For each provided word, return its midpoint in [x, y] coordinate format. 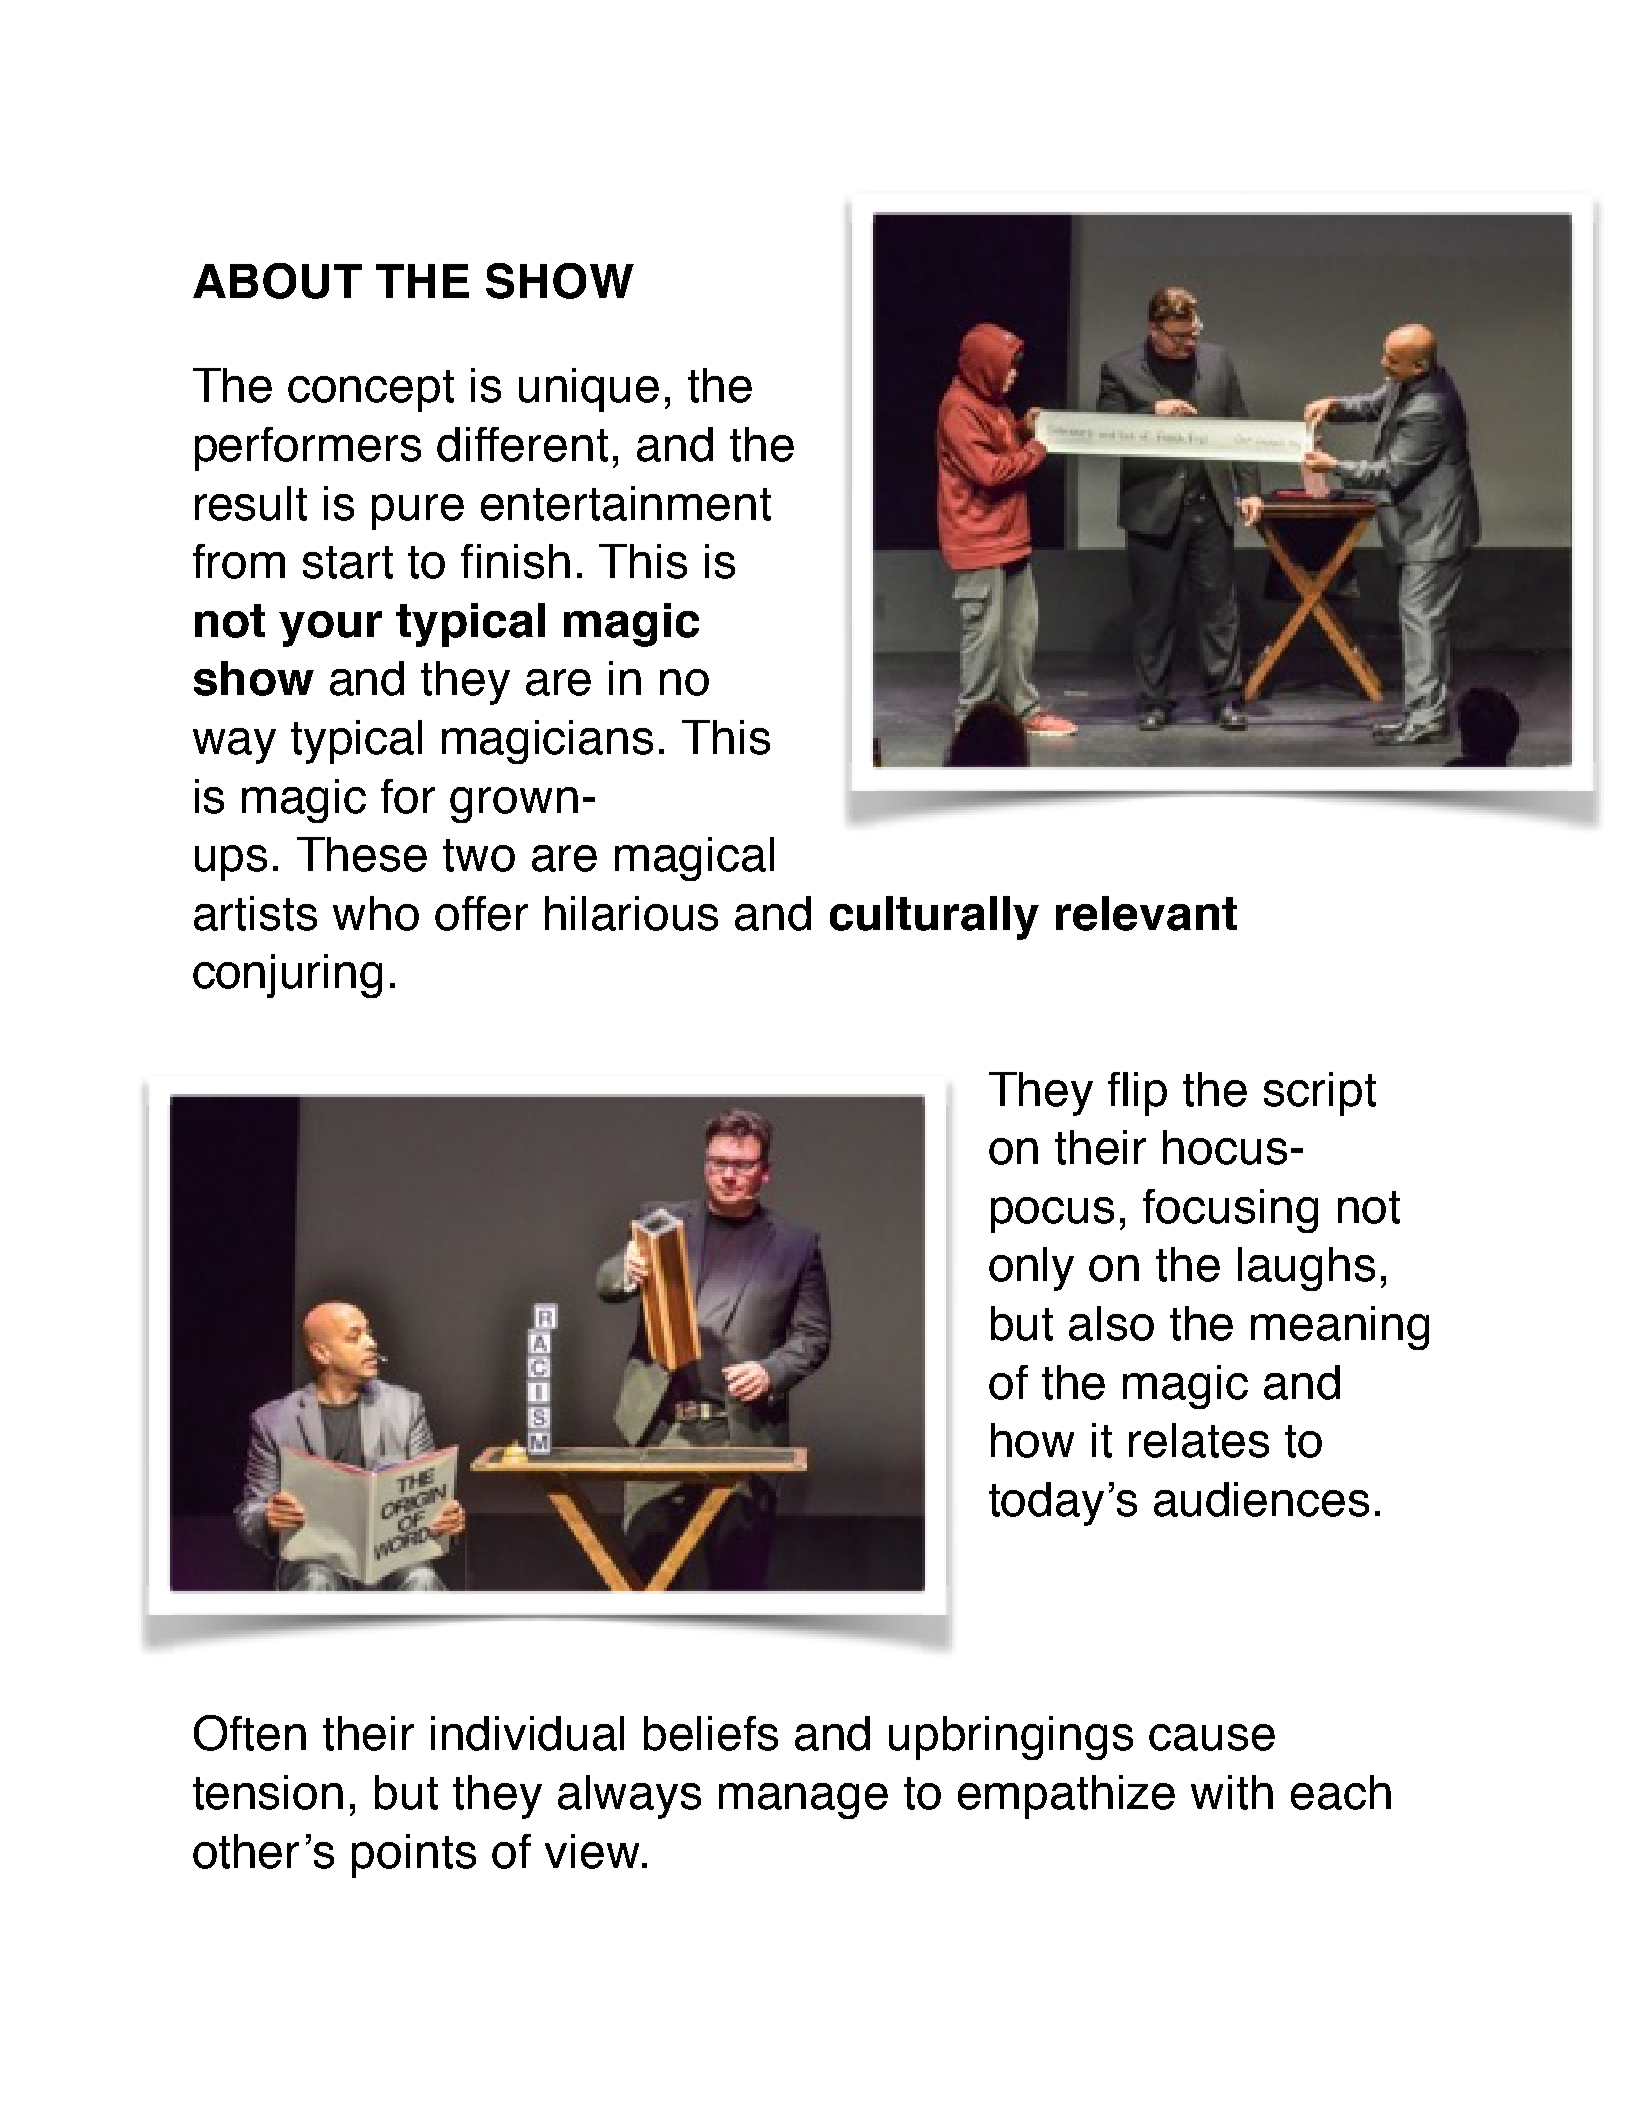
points [414, 1856]
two [479, 855]
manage [803, 1801]
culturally [934, 918]
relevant [1146, 913]
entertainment [626, 503]
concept [371, 391]
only [1031, 1269]
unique [589, 390]
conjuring [287, 976]
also [1111, 1323]
